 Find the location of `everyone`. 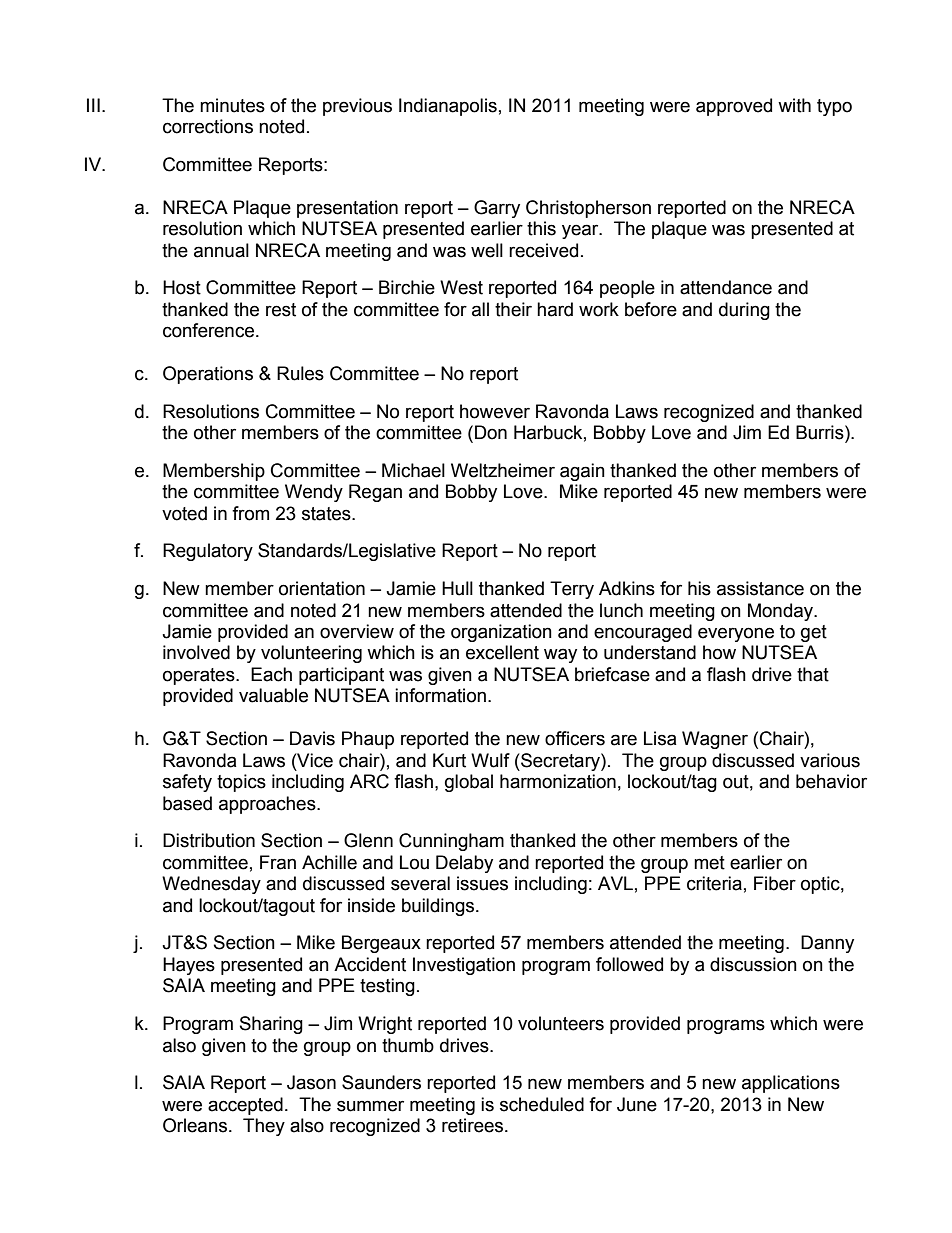

everyone is located at coordinates (736, 634).
